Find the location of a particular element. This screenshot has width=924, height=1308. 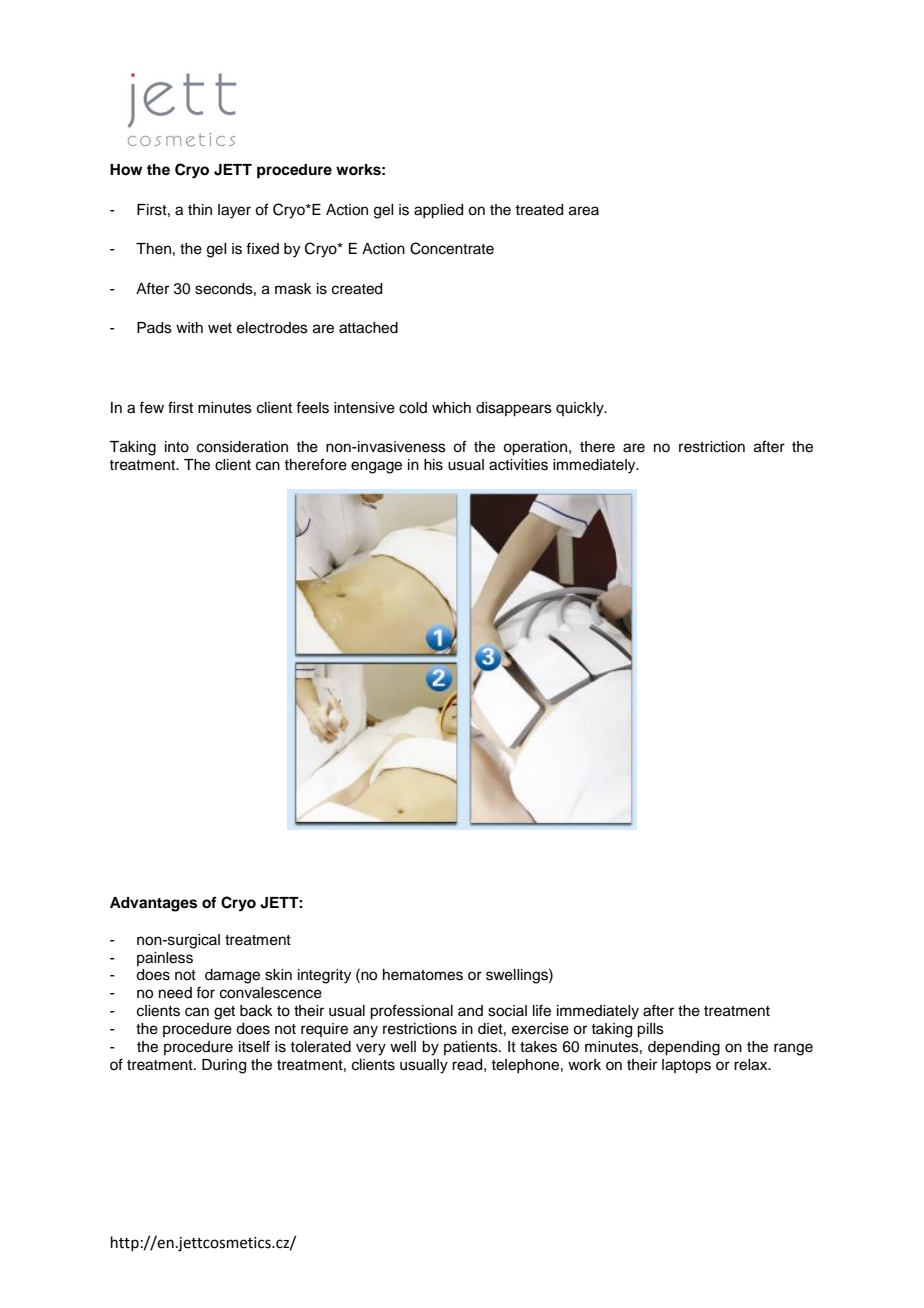

area is located at coordinates (584, 211).
